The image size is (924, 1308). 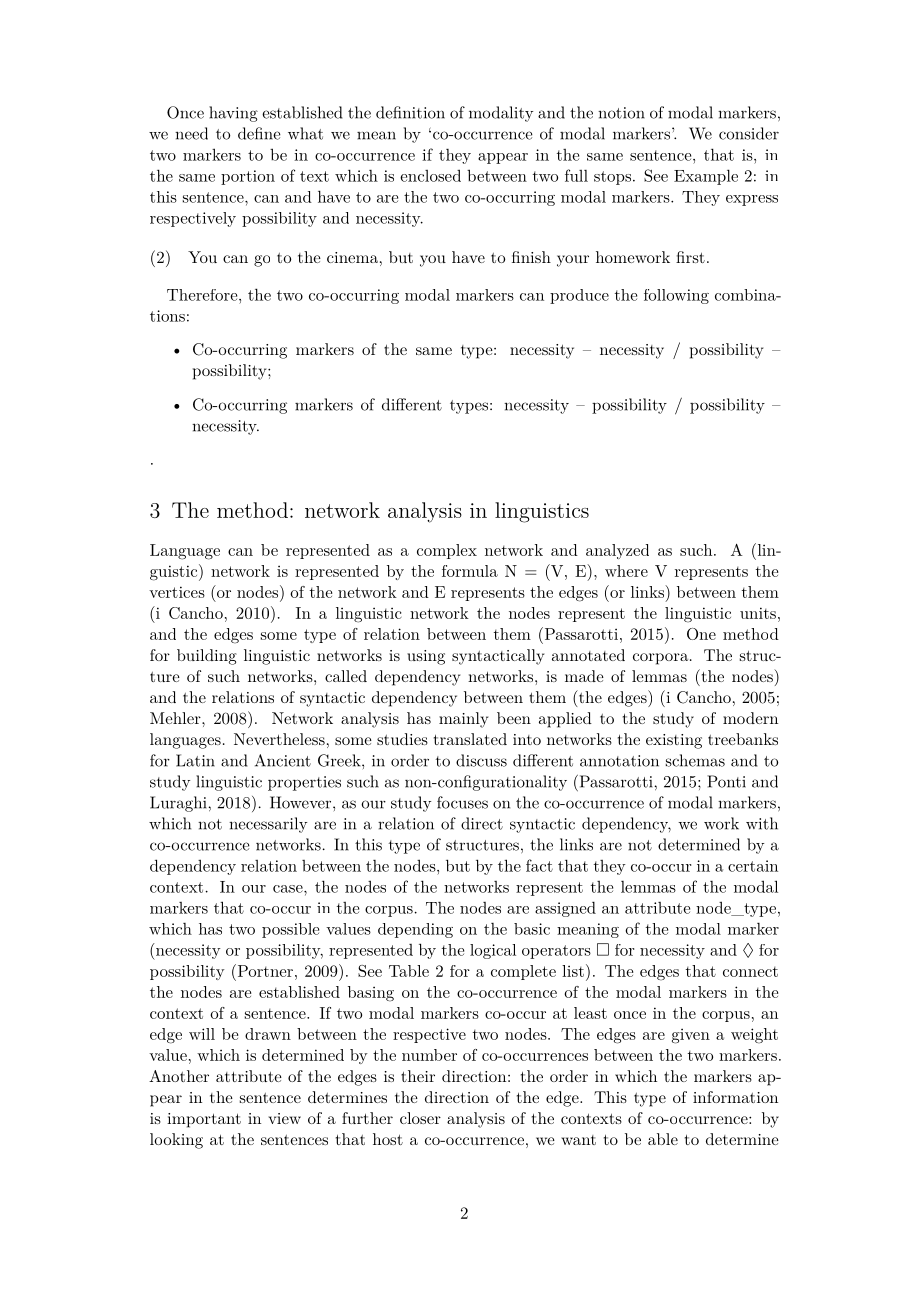 What do you see at coordinates (289, 889) in the document?
I see `case` at bounding box center [289, 889].
